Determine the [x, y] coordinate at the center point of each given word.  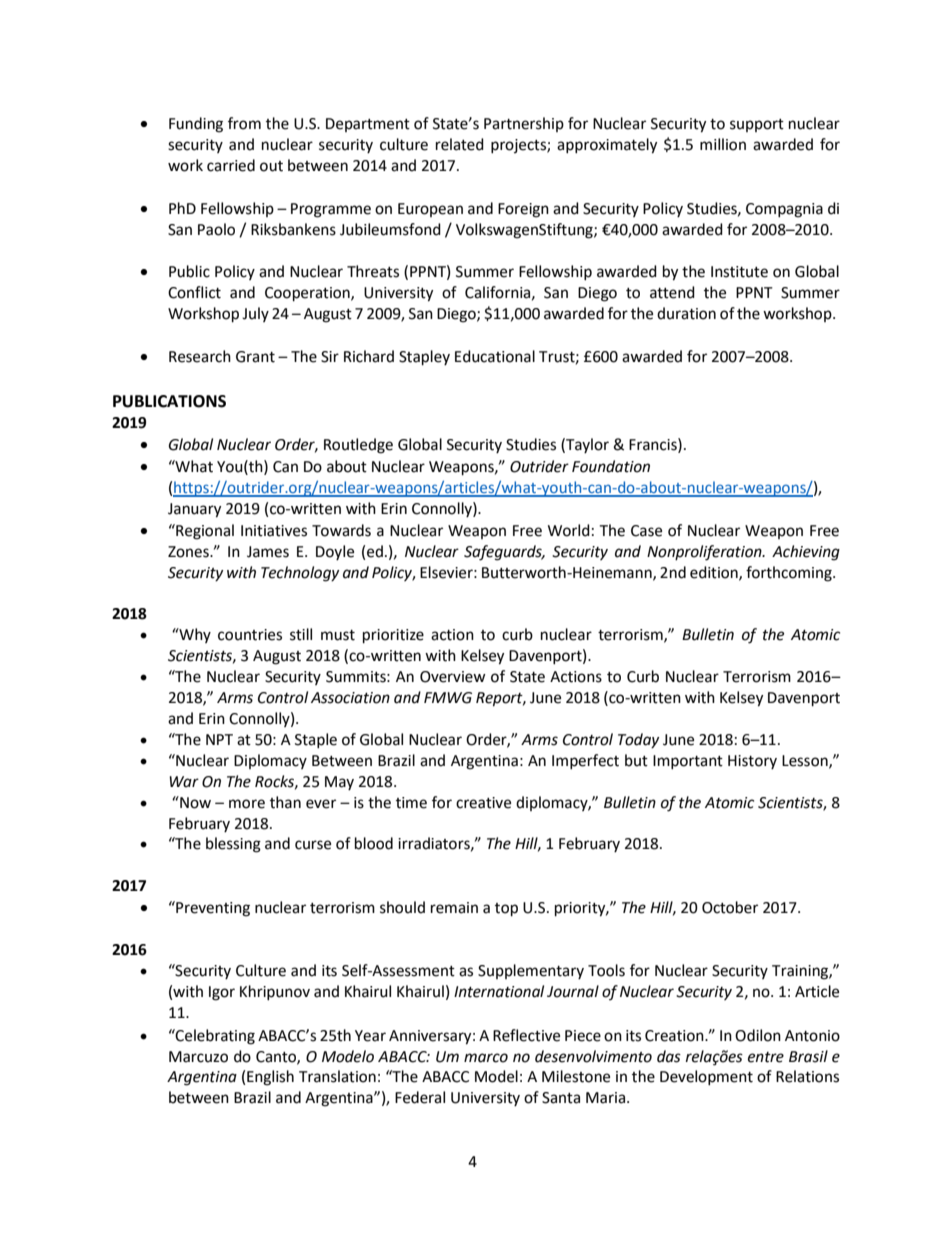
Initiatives [274, 531]
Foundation [611, 466]
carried [231, 165]
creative [483, 803]
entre [766, 1057]
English [270, 1078]
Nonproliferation [705, 553]
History [752, 762]
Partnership [524, 124]
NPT [219, 739]
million [723, 144]
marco [486, 1058]
